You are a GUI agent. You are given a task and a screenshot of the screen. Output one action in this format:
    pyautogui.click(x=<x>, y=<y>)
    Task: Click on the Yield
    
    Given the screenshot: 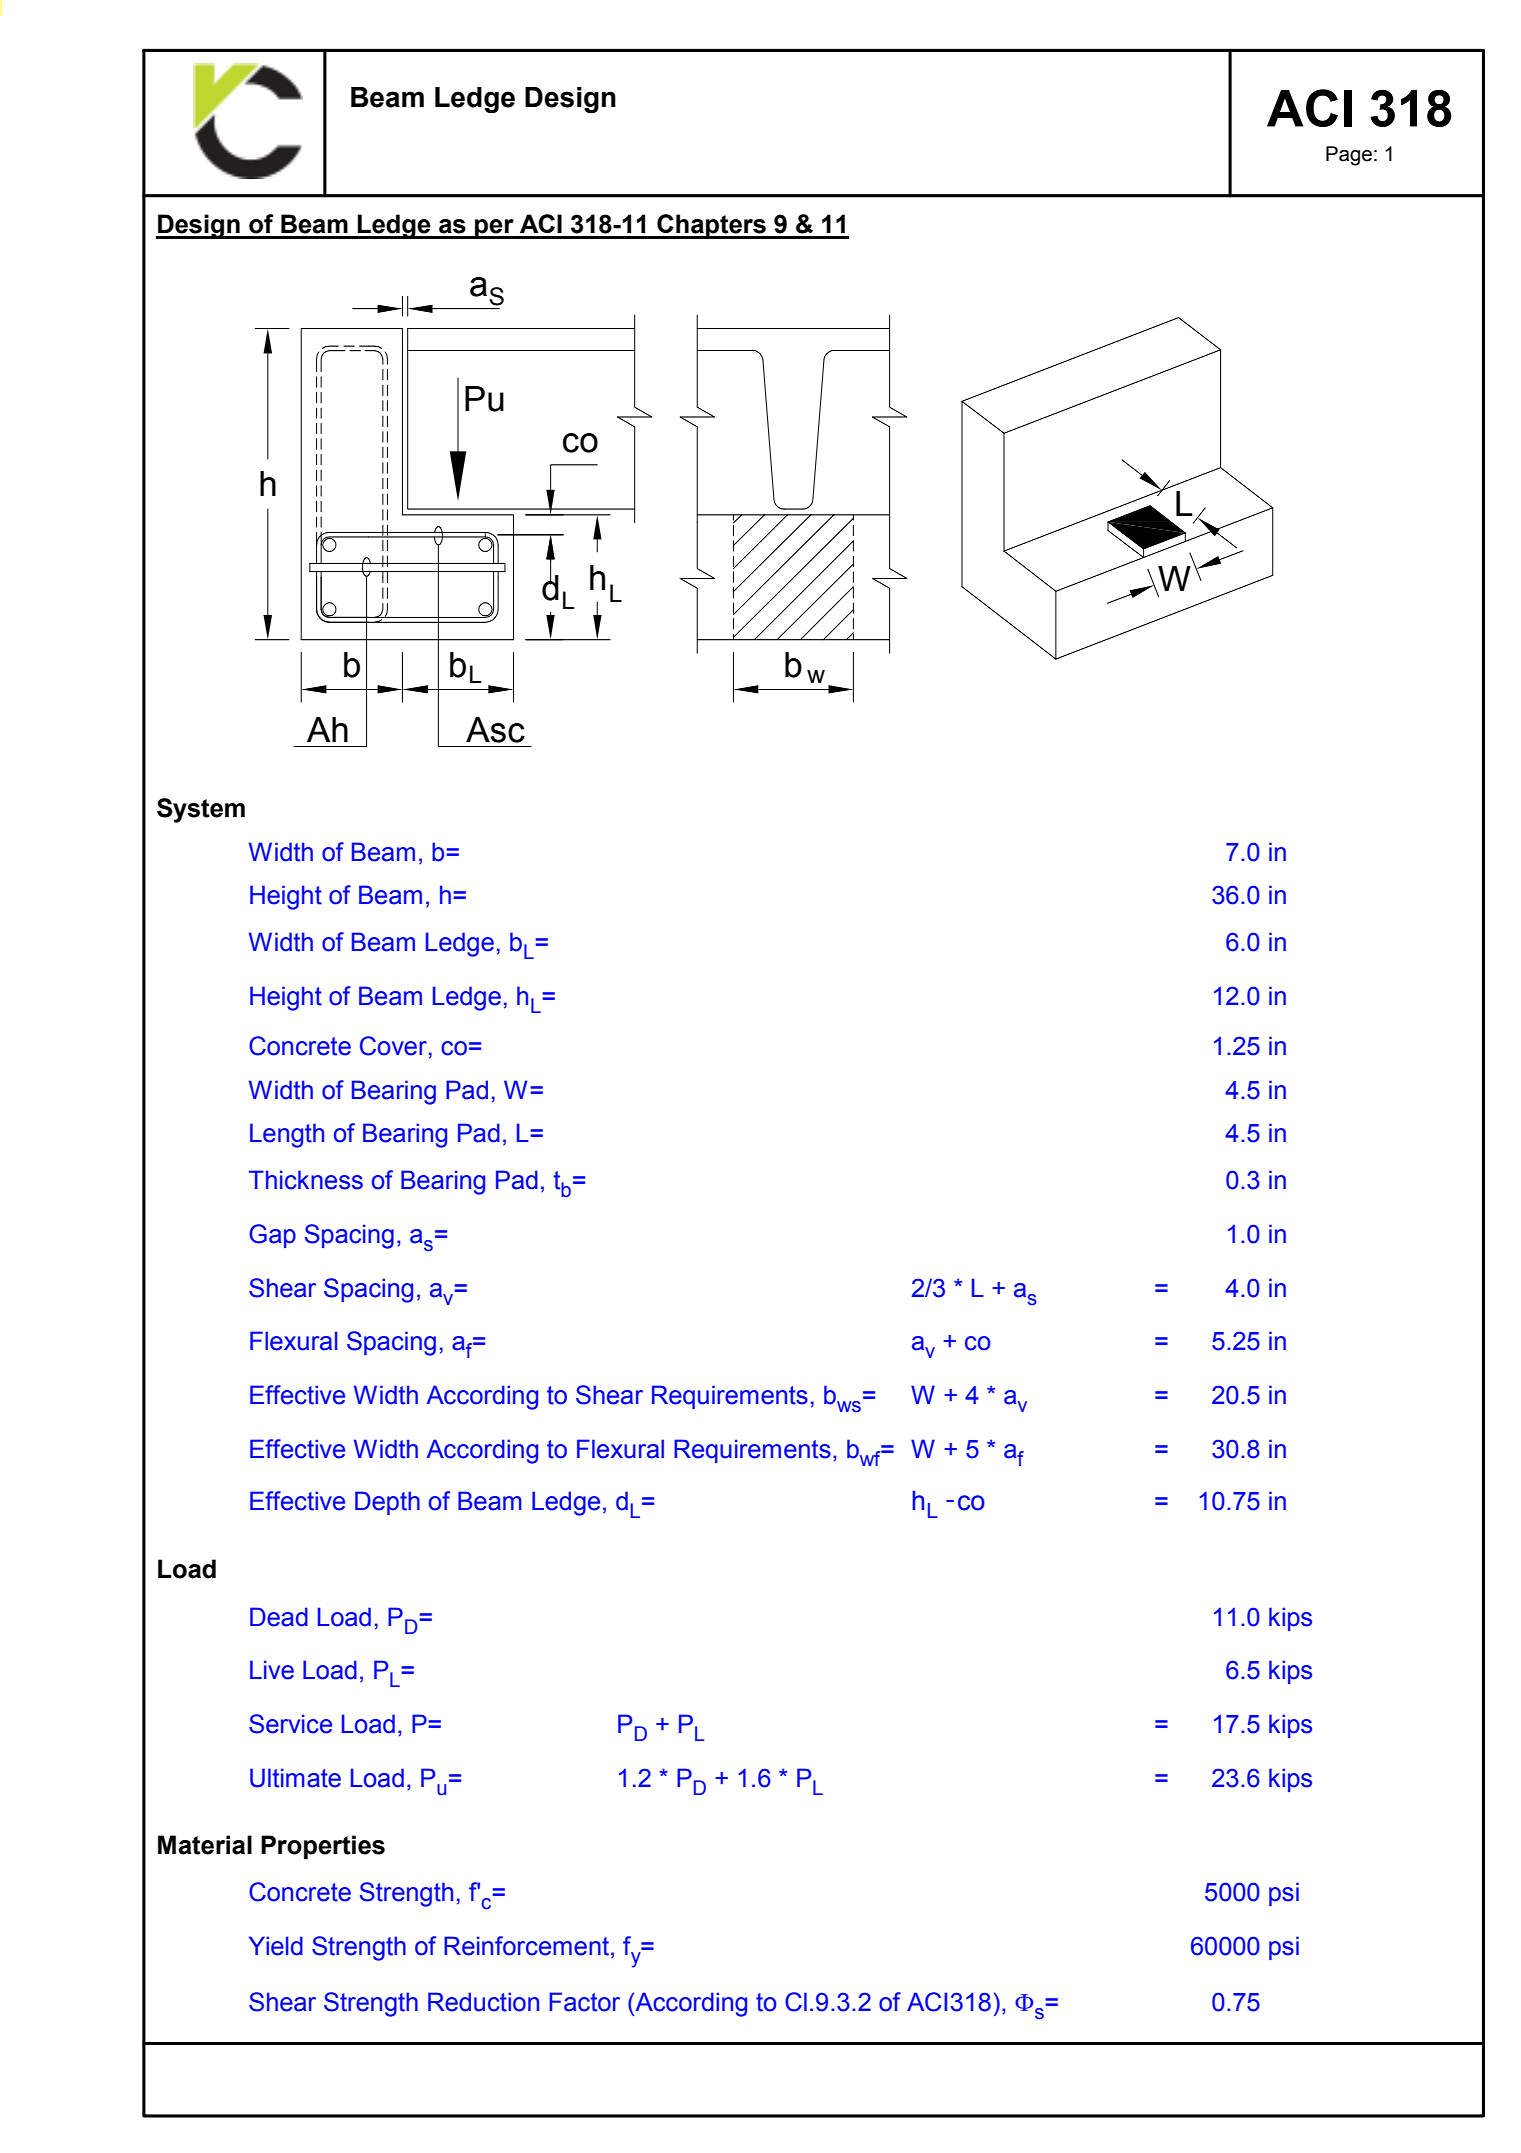 What is the action you would take?
    pyautogui.click(x=276, y=1946)
